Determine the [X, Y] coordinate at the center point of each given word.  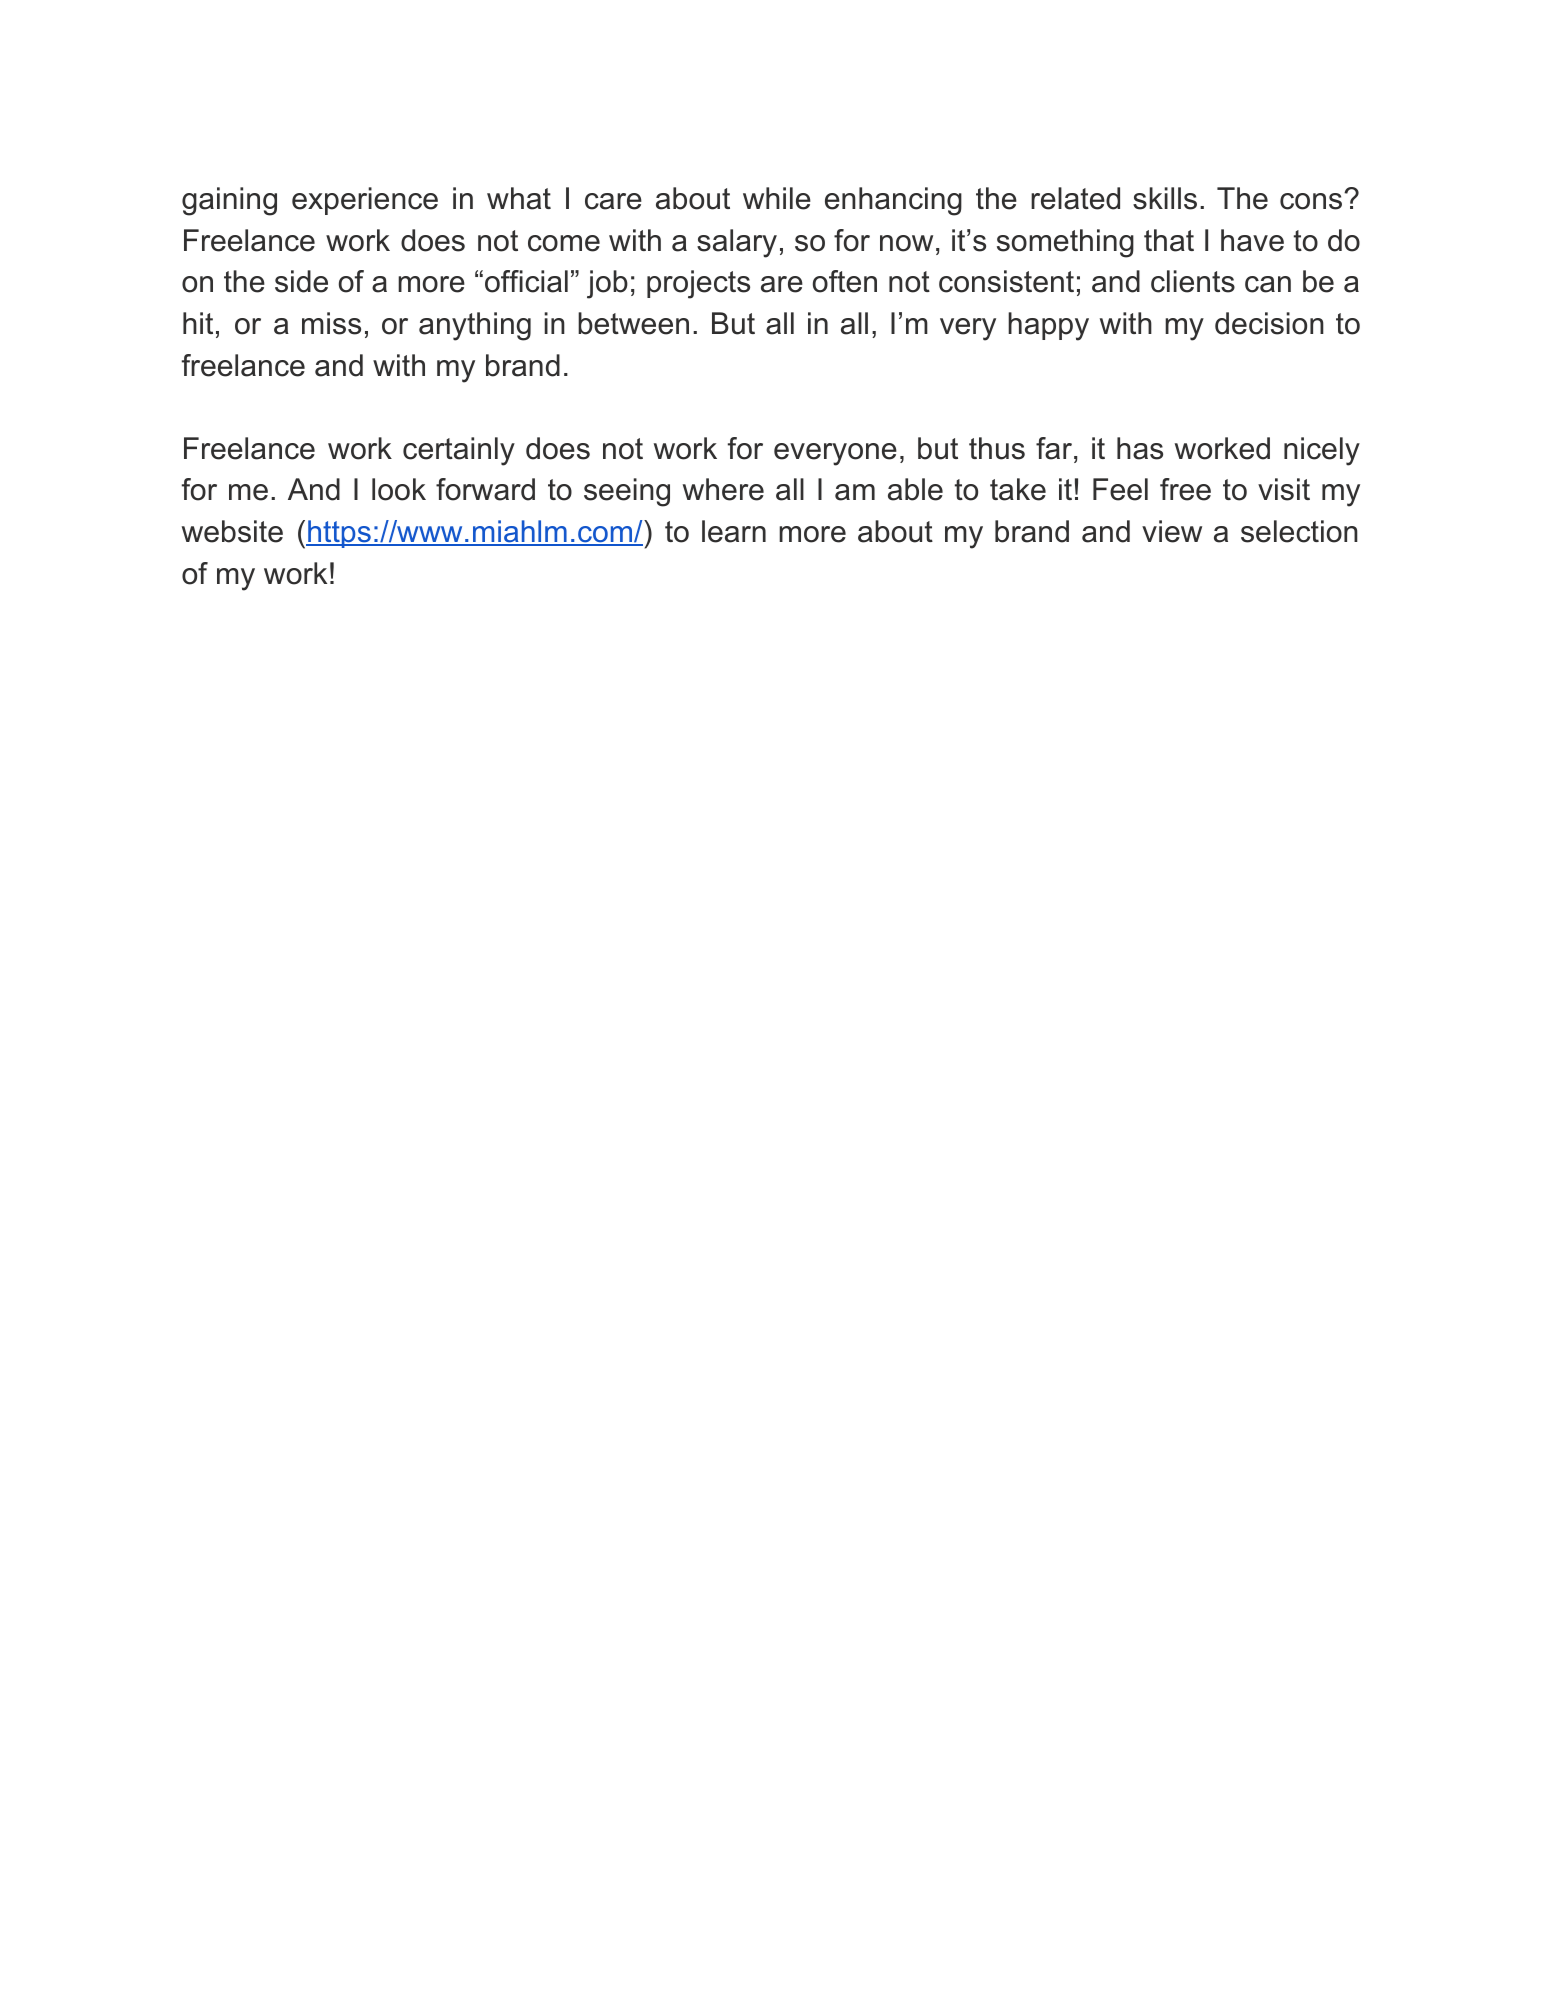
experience [365, 201]
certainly [459, 451]
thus [997, 448]
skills [1165, 198]
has [1140, 448]
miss [331, 323]
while [777, 198]
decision [1269, 323]
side [301, 281]
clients [1193, 281]
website [232, 531]
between [633, 323]
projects [698, 284]
